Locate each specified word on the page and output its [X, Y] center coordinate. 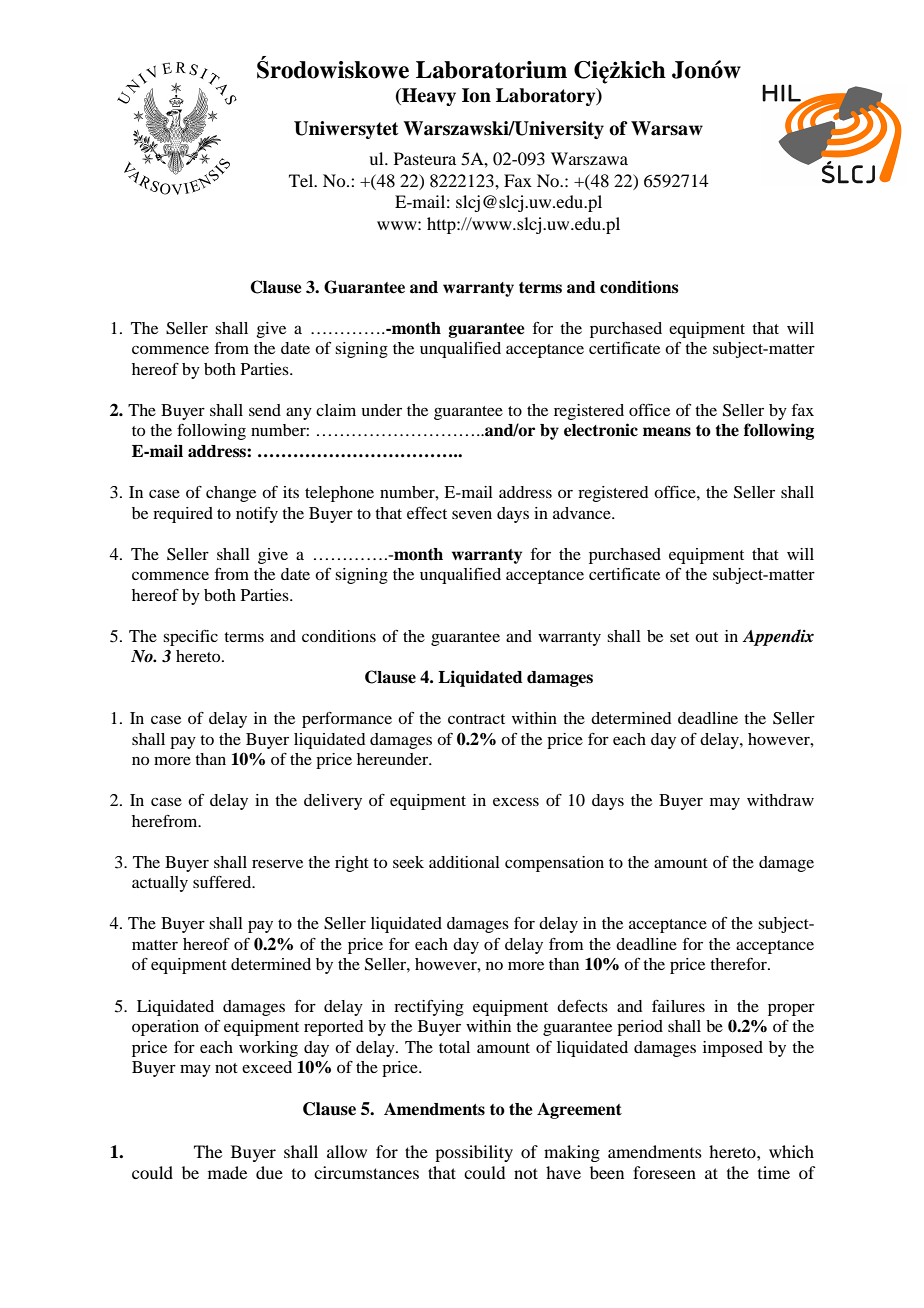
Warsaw [667, 128]
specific [190, 638]
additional [464, 862]
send [265, 410]
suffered [223, 882]
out [706, 637]
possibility [474, 1153]
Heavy [428, 97]
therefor [739, 964]
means [667, 432]
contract [476, 719]
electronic [601, 430]
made [227, 1172]
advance [583, 513]
